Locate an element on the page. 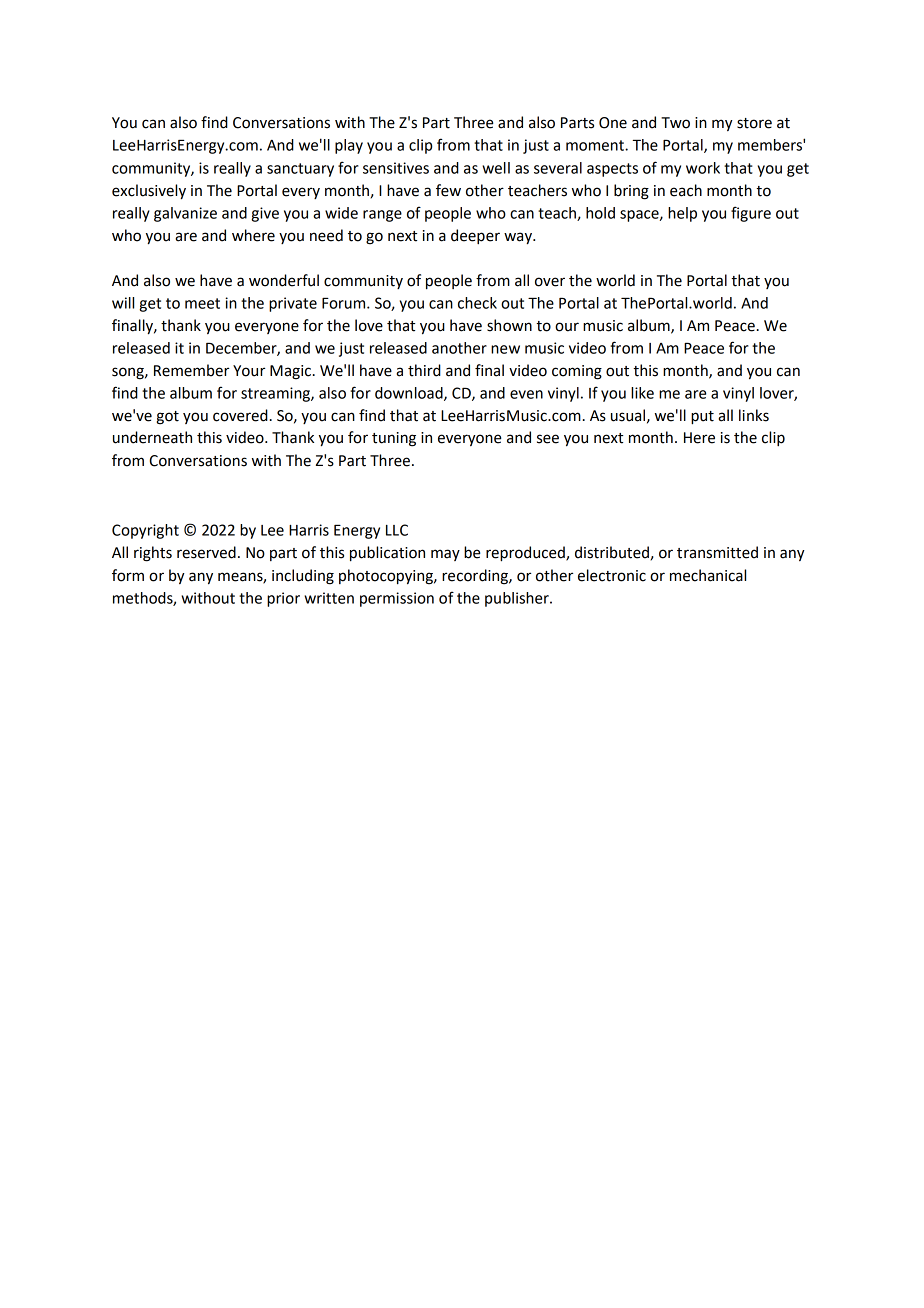  Remember is located at coordinates (191, 370).
